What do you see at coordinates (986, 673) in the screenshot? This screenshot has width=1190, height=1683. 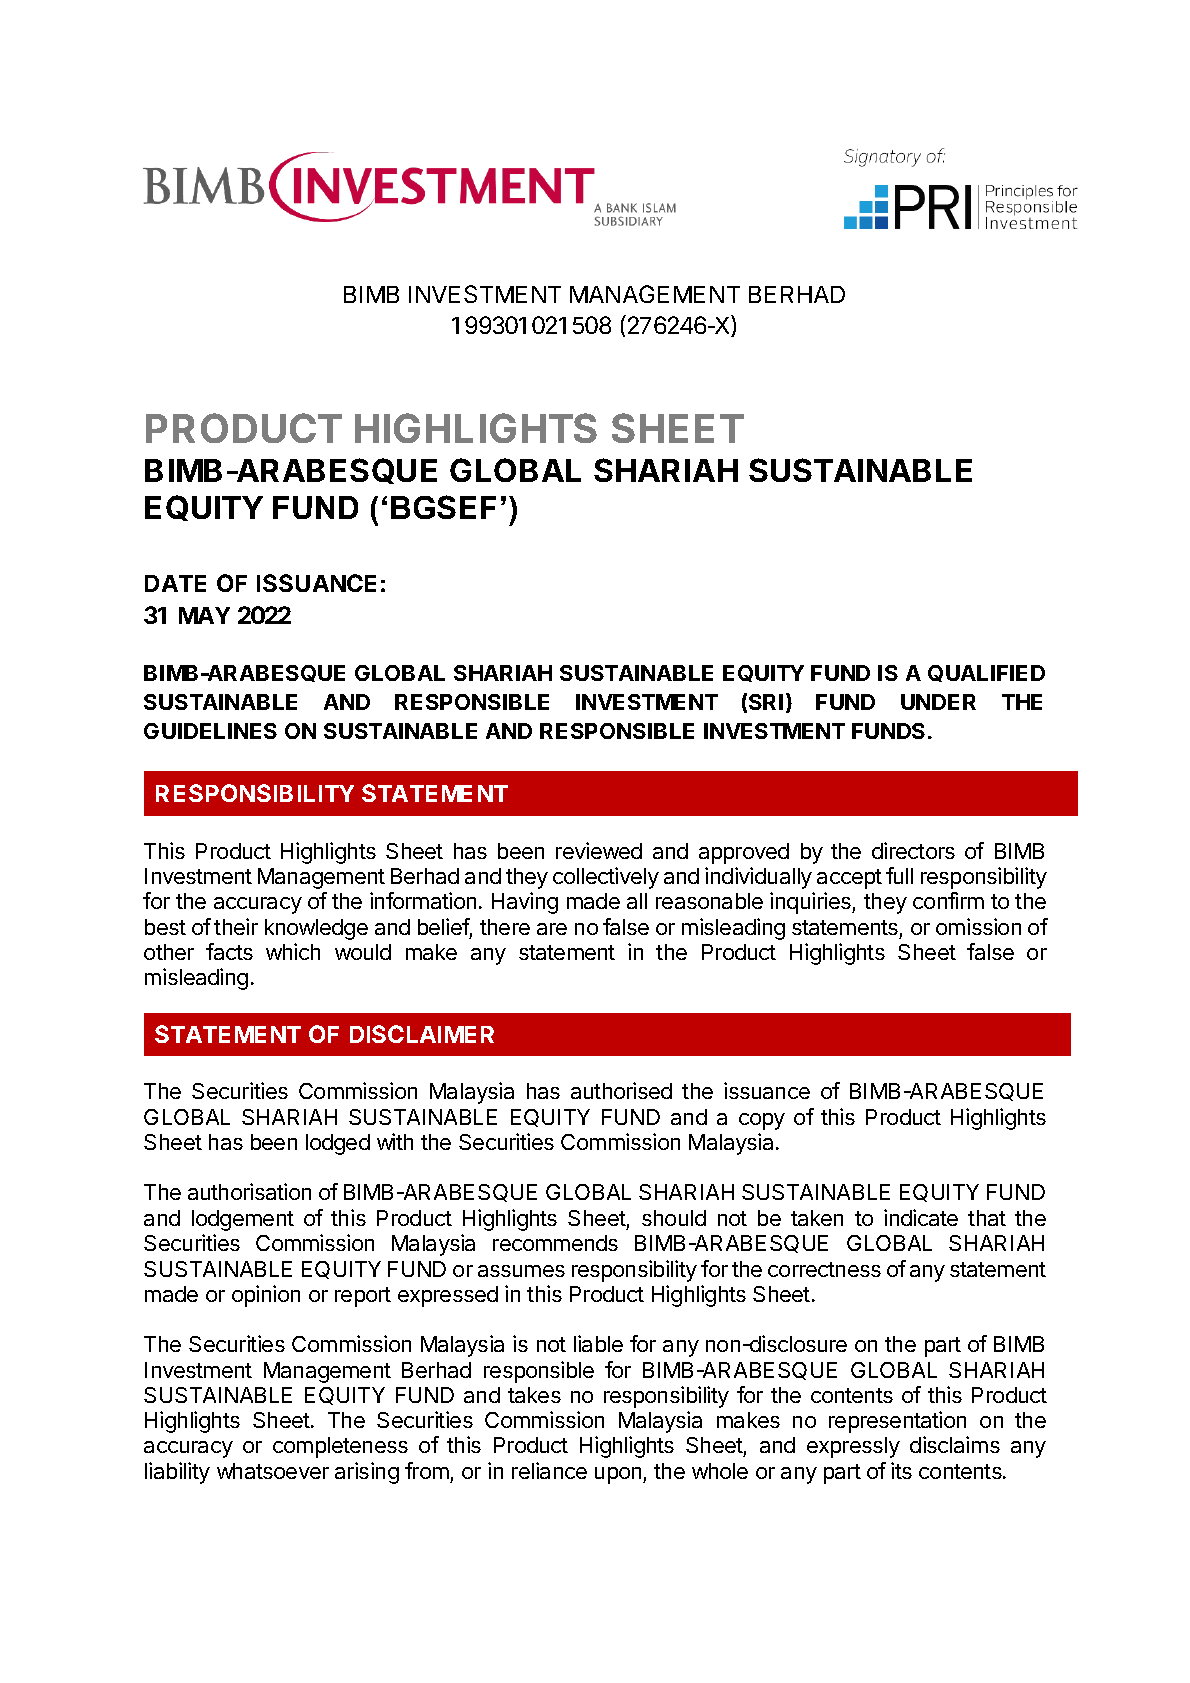 I see `QUALIFIED` at bounding box center [986, 673].
